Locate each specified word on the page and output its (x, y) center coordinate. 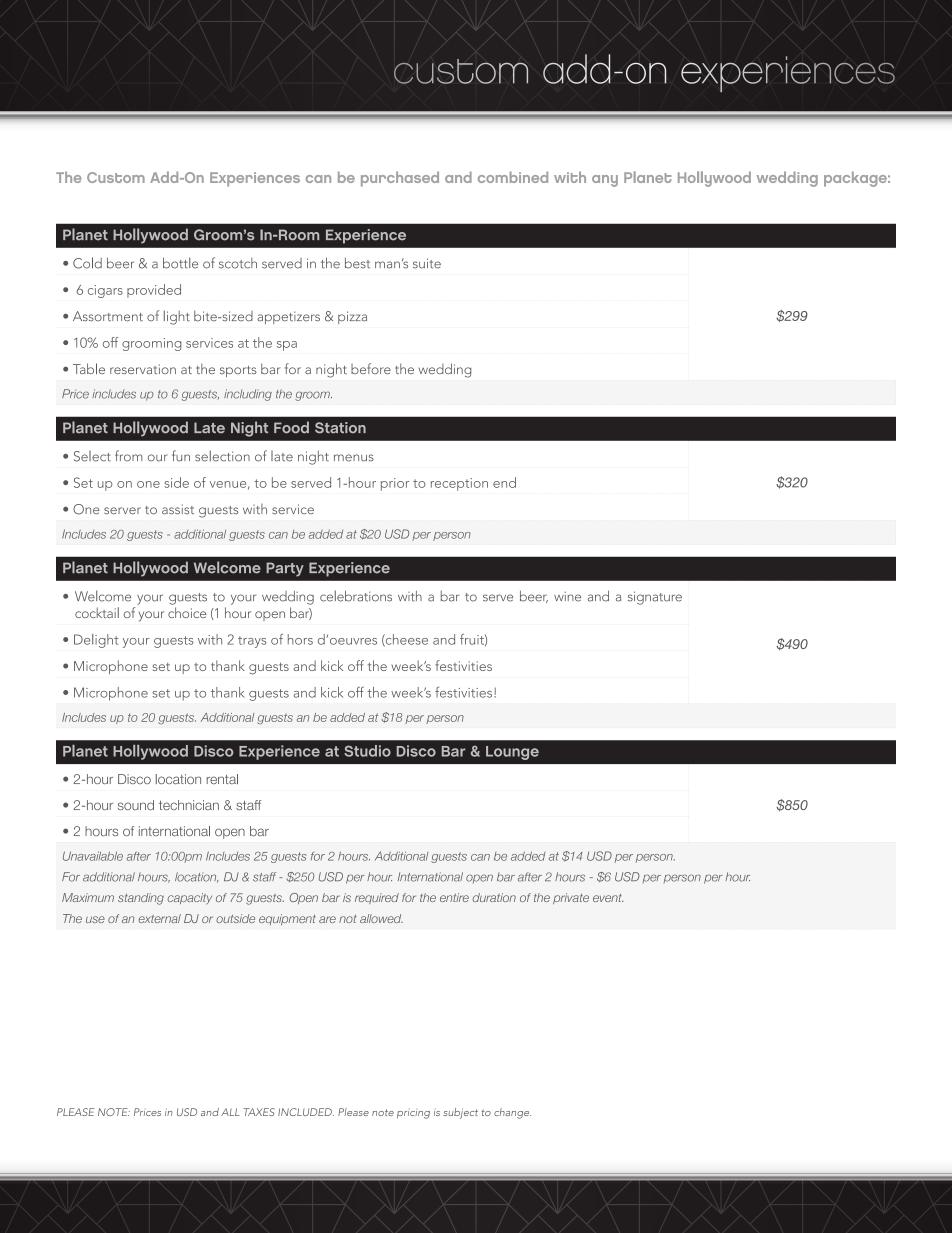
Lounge (512, 753)
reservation (143, 369)
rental (222, 779)
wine (567, 596)
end (504, 482)
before (371, 368)
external (159, 918)
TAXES (259, 1112)
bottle (180, 263)
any (605, 181)
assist (178, 509)
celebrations (356, 596)
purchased (400, 179)
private (571, 898)
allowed (381, 918)
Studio (367, 751)
